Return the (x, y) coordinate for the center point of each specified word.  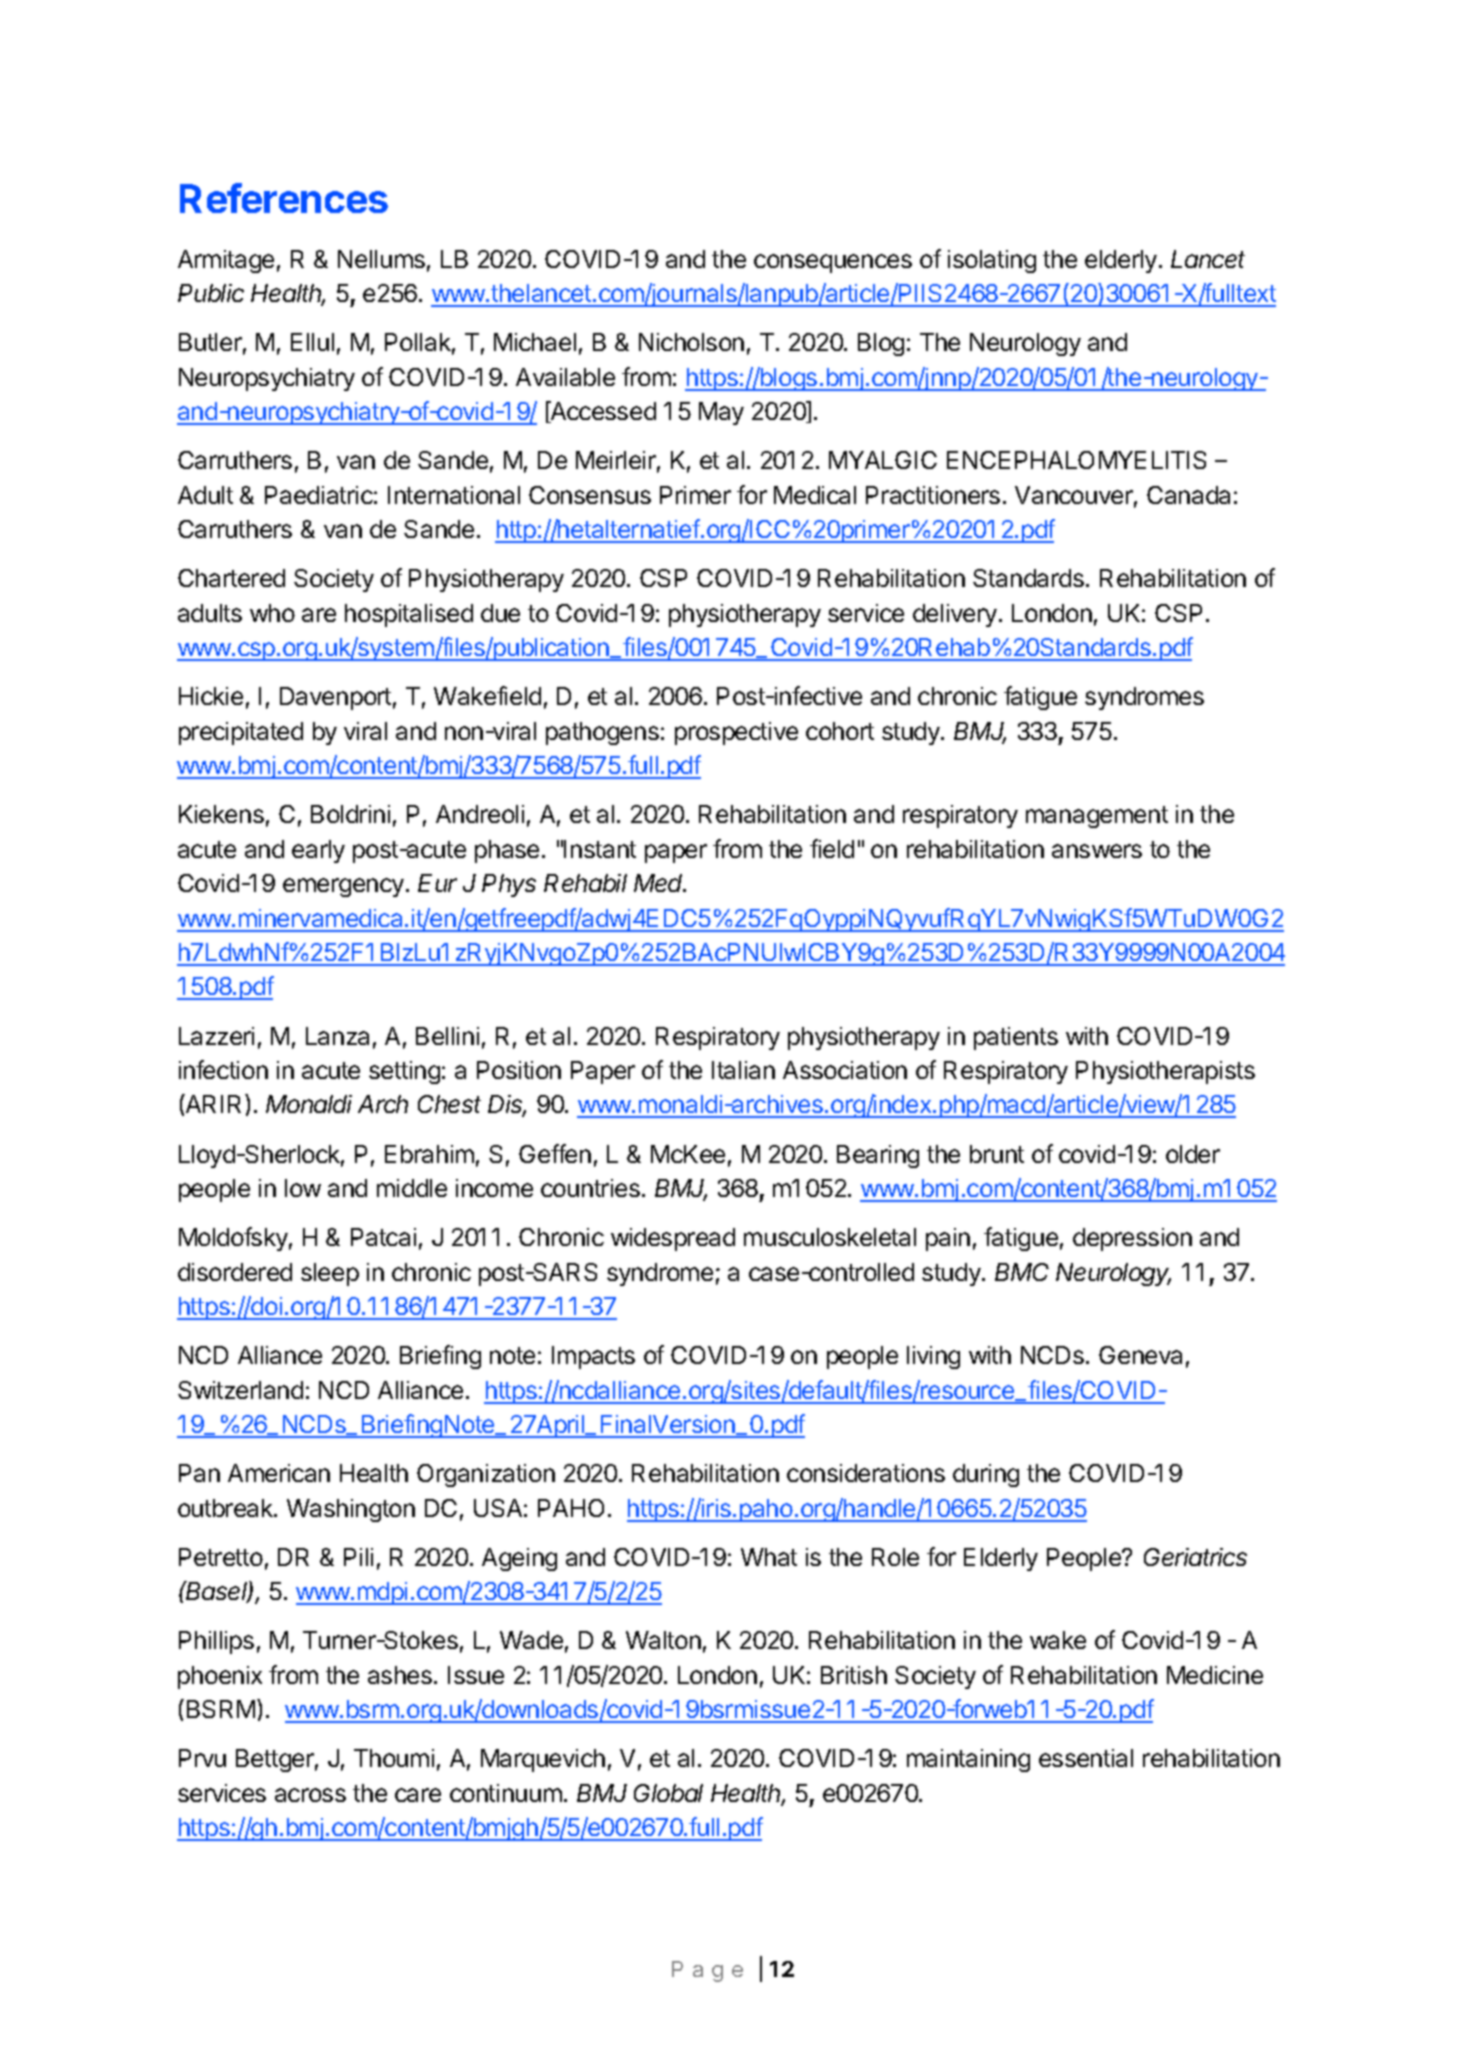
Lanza (337, 1036)
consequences (833, 263)
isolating (992, 261)
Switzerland (240, 1390)
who (272, 613)
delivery (955, 615)
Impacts (593, 1357)
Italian (743, 1070)
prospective (736, 733)
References (284, 198)
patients (1016, 1038)
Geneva (1140, 1355)
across (310, 1795)
